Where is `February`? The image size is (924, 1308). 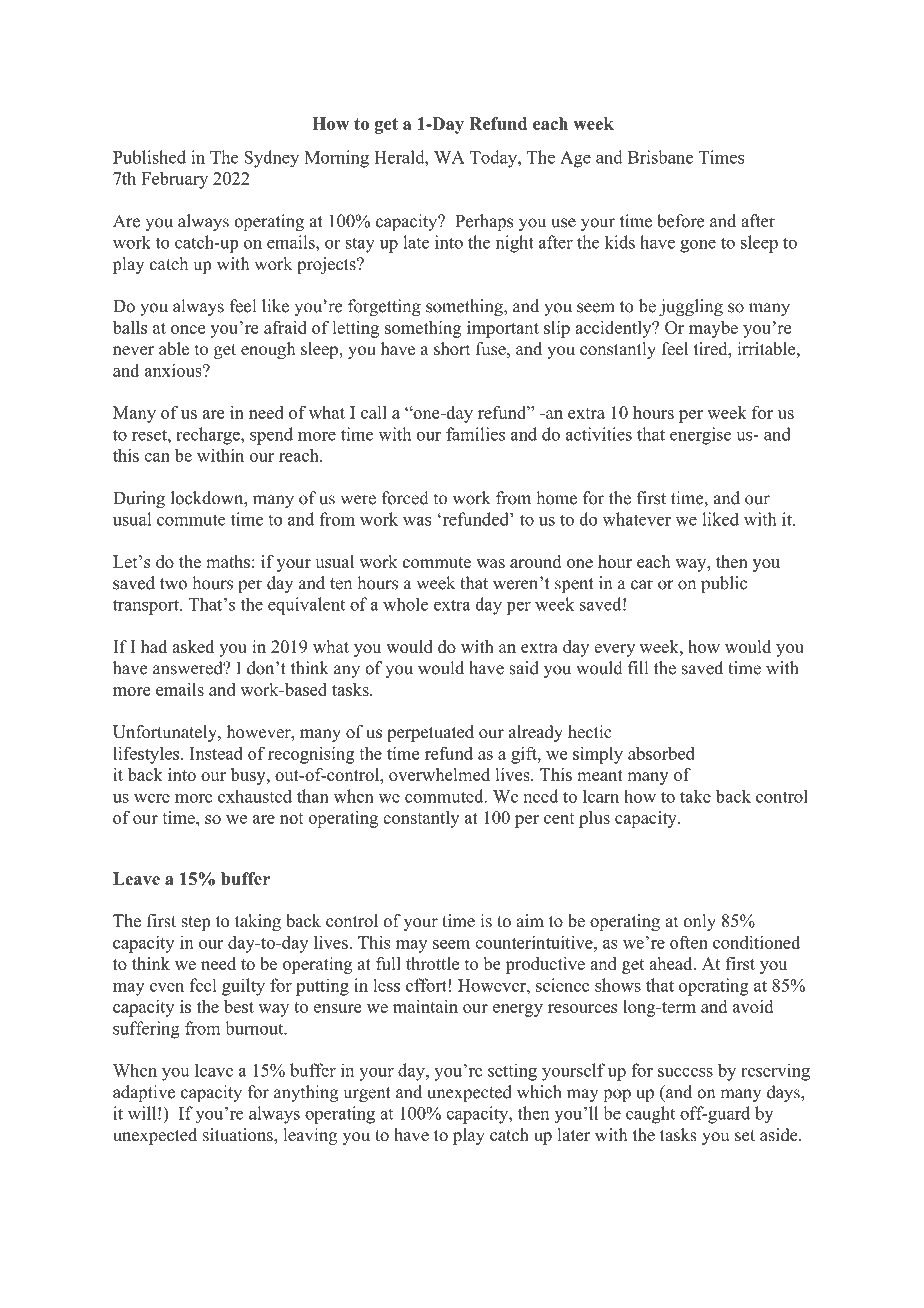 February is located at coordinates (174, 180).
